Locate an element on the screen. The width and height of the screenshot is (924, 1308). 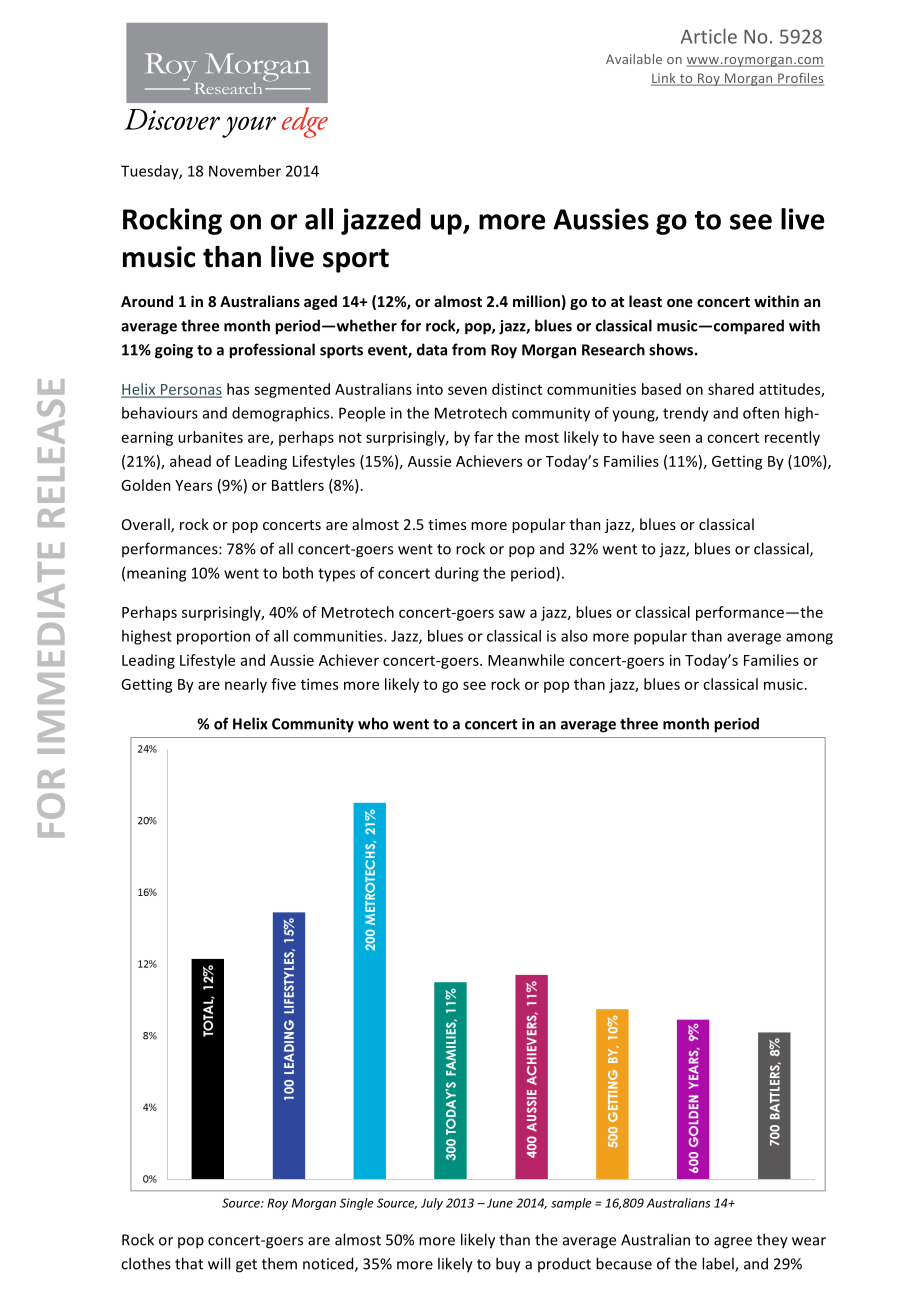
who is located at coordinates (373, 723).
